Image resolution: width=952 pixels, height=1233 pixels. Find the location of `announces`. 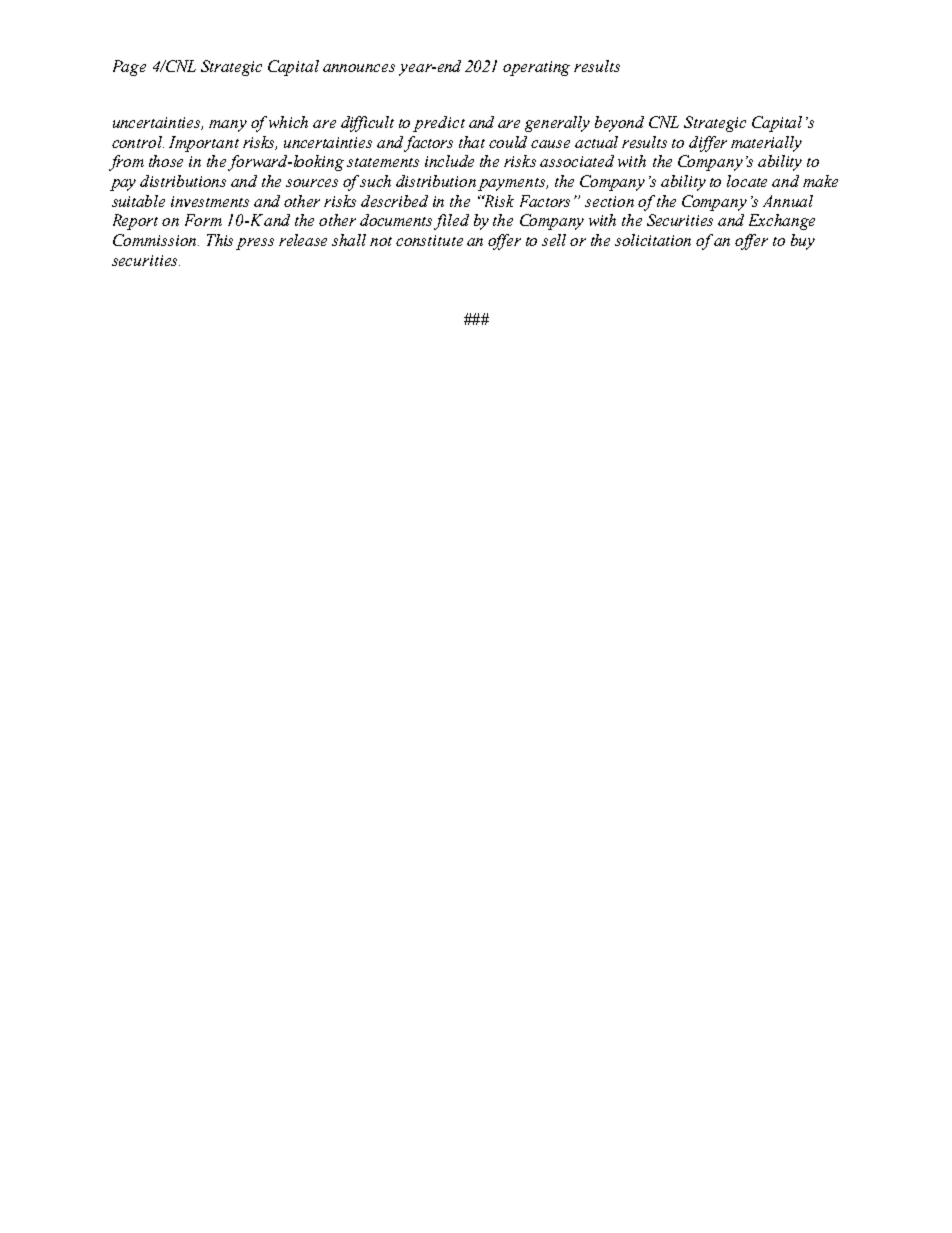

announces is located at coordinates (359, 68).
